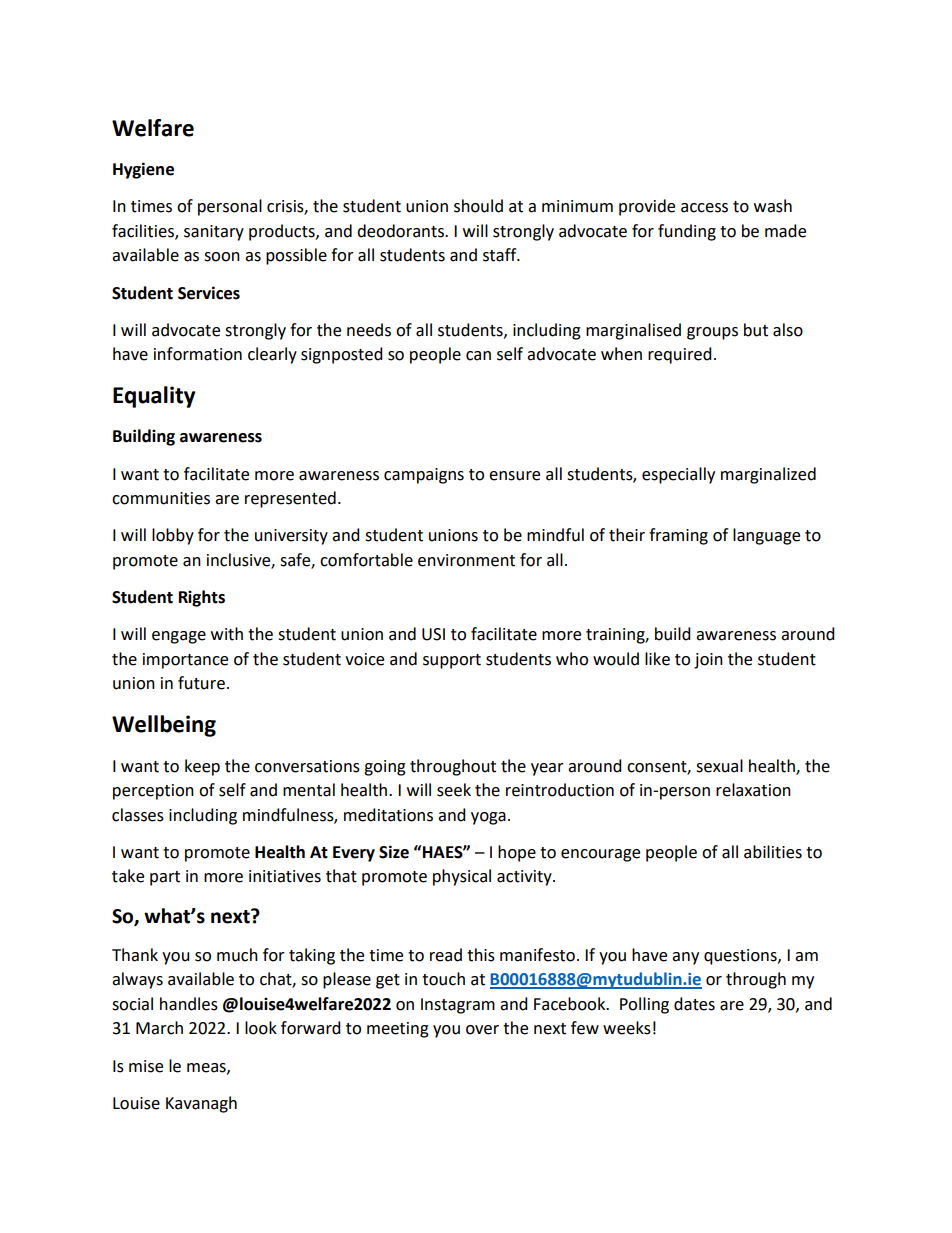  What do you see at coordinates (478, 206) in the screenshot?
I see `should` at bounding box center [478, 206].
